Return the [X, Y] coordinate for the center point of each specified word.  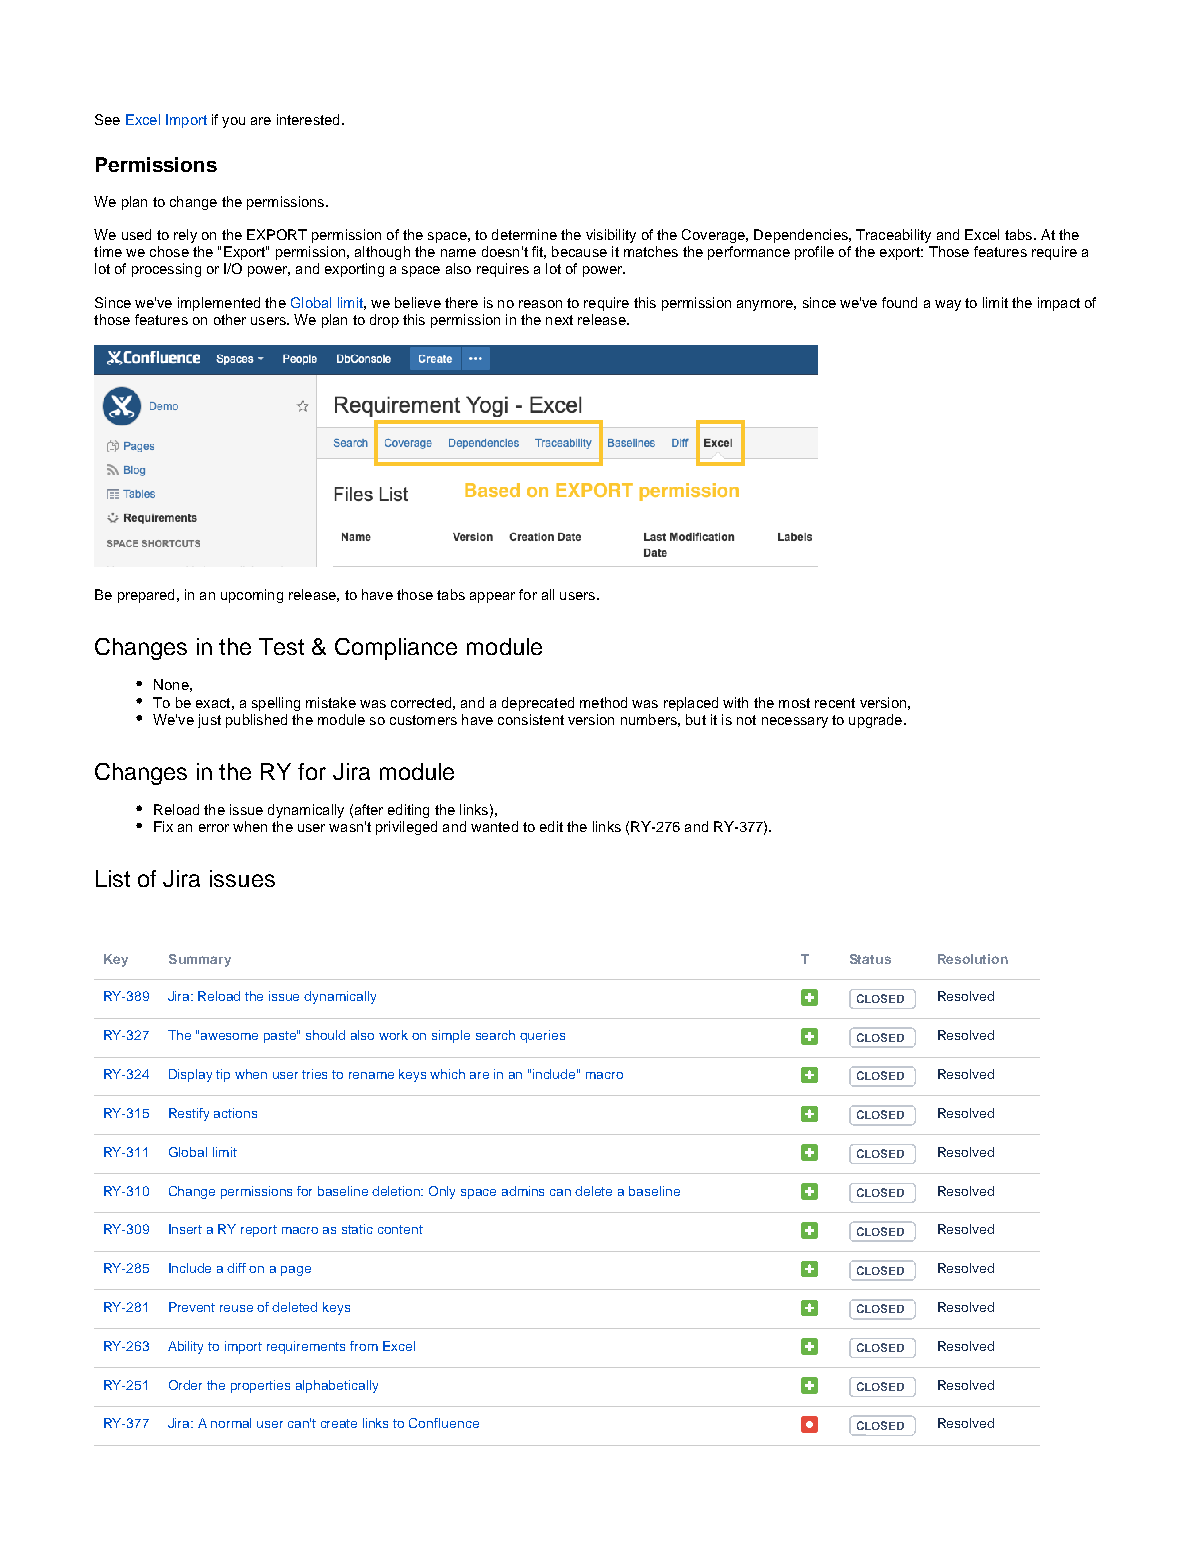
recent [835, 703]
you [233, 122]
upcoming [252, 596]
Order [185, 1385]
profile [814, 253]
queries [542, 1036]
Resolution [973, 959]
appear [492, 597]
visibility [611, 236]
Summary [200, 960]
